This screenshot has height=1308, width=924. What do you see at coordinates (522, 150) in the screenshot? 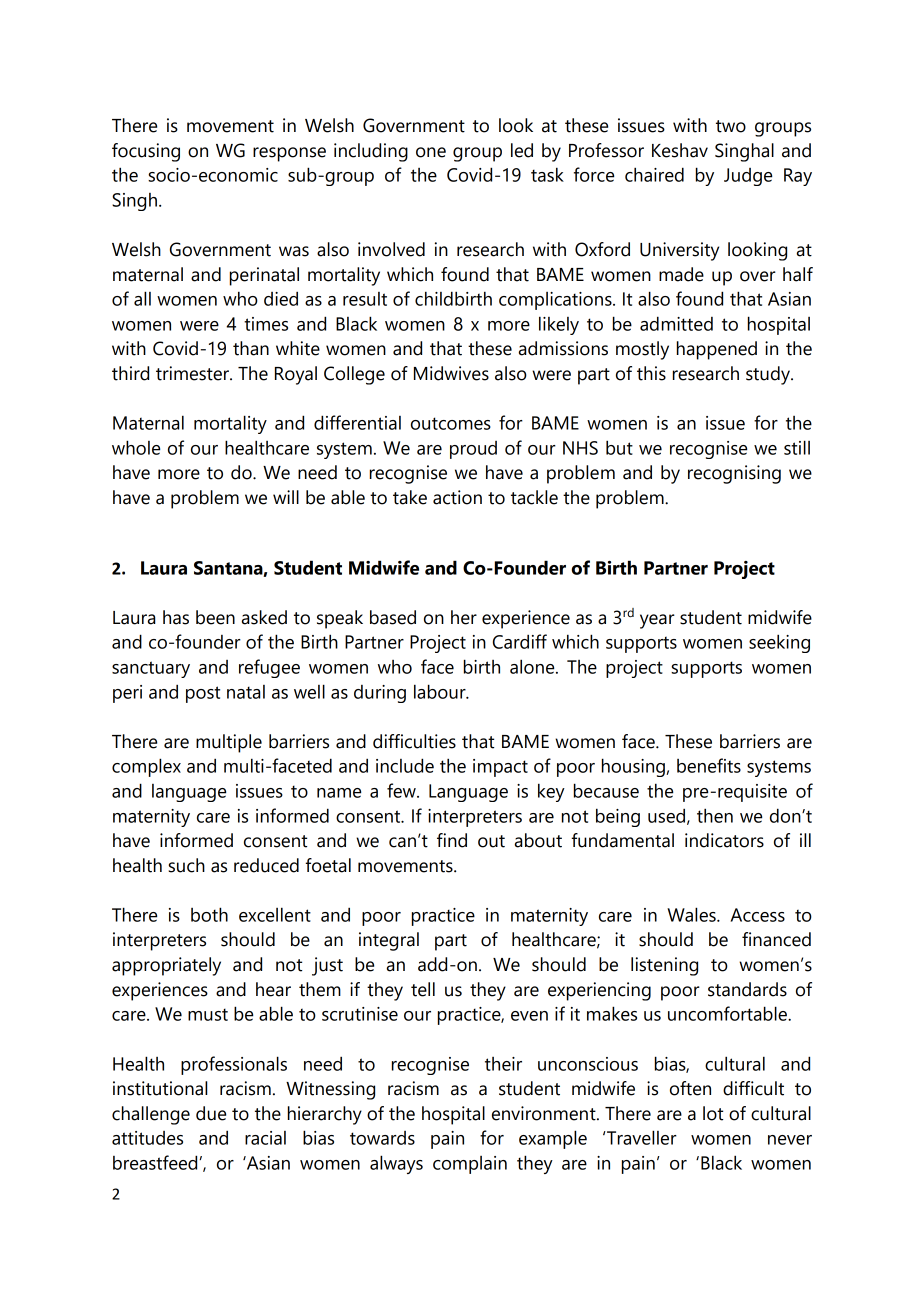
I see `led` at bounding box center [522, 150].
